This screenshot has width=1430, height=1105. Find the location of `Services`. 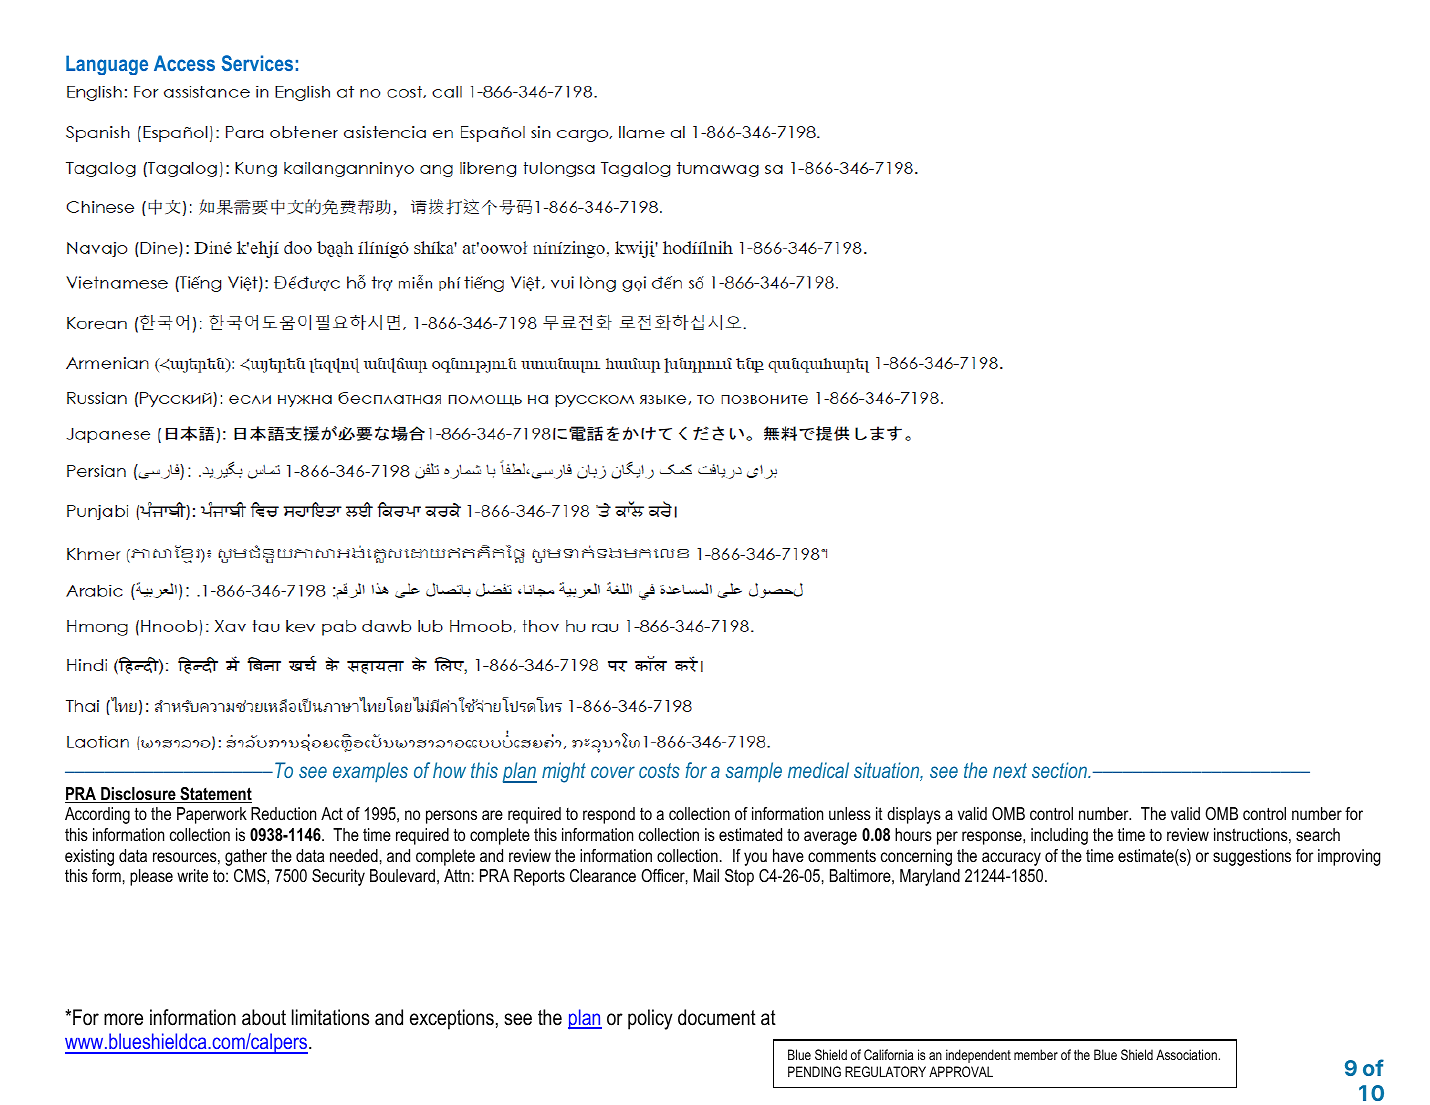

Services is located at coordinates (257, 63).
